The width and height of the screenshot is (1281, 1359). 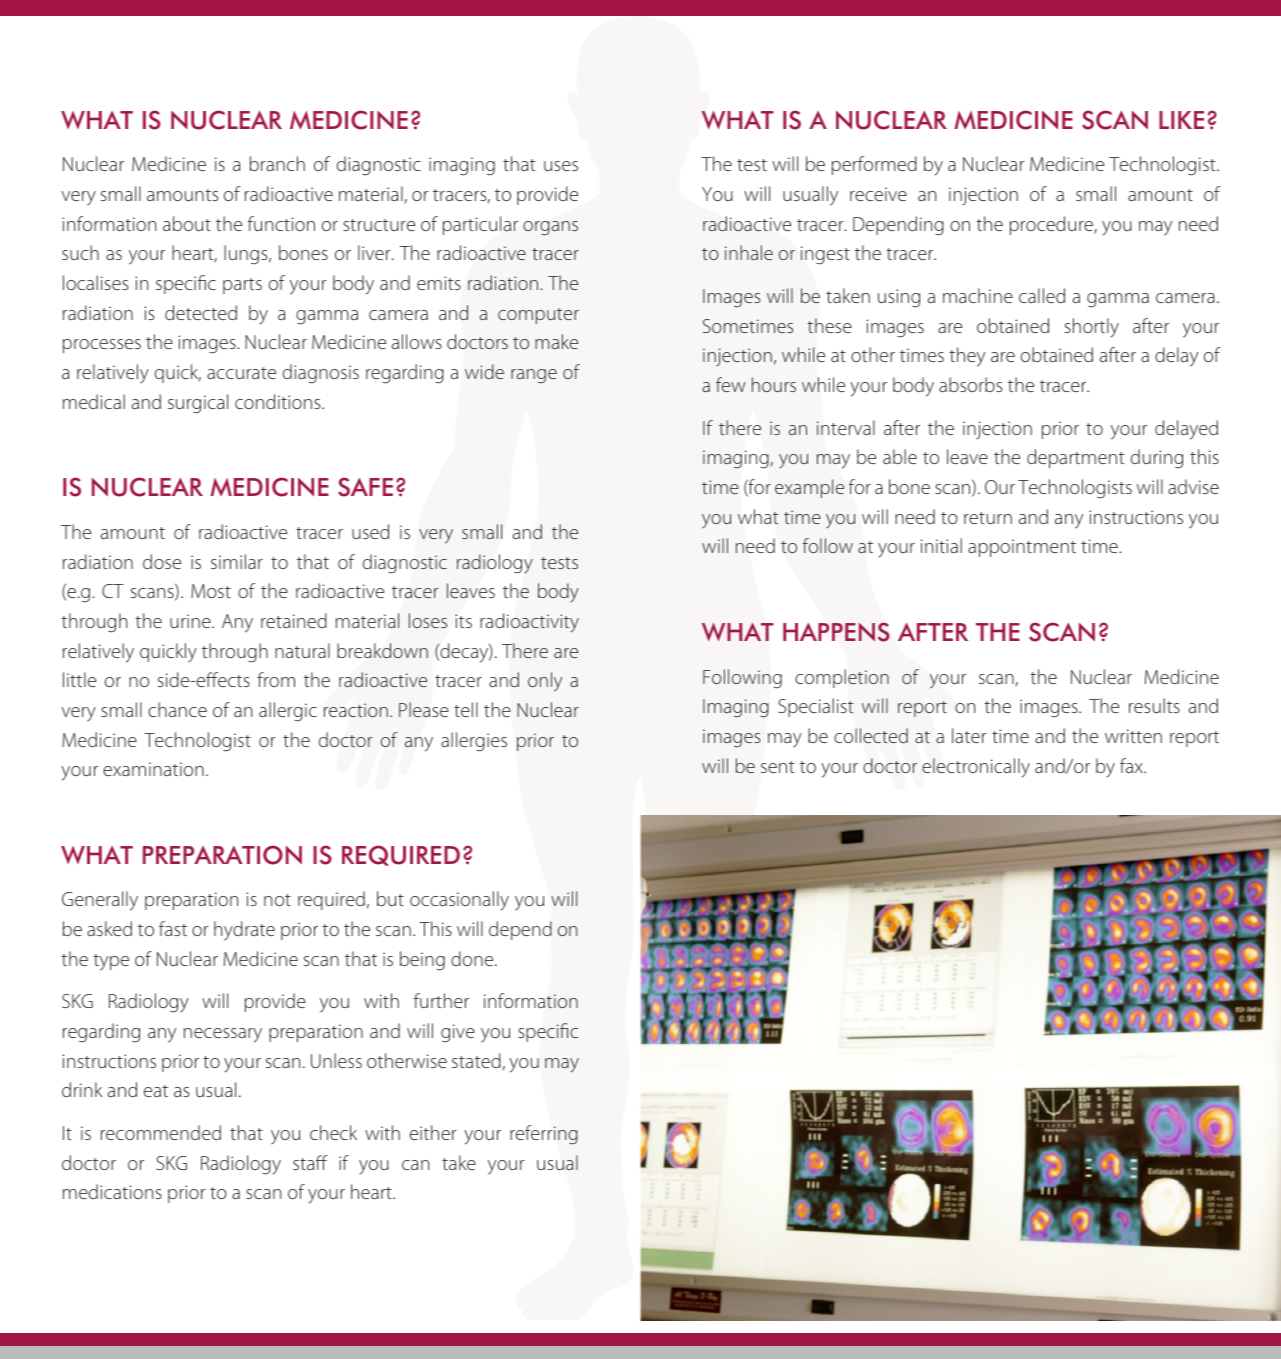 I want to click on similar, so click(x=237, y=561).
